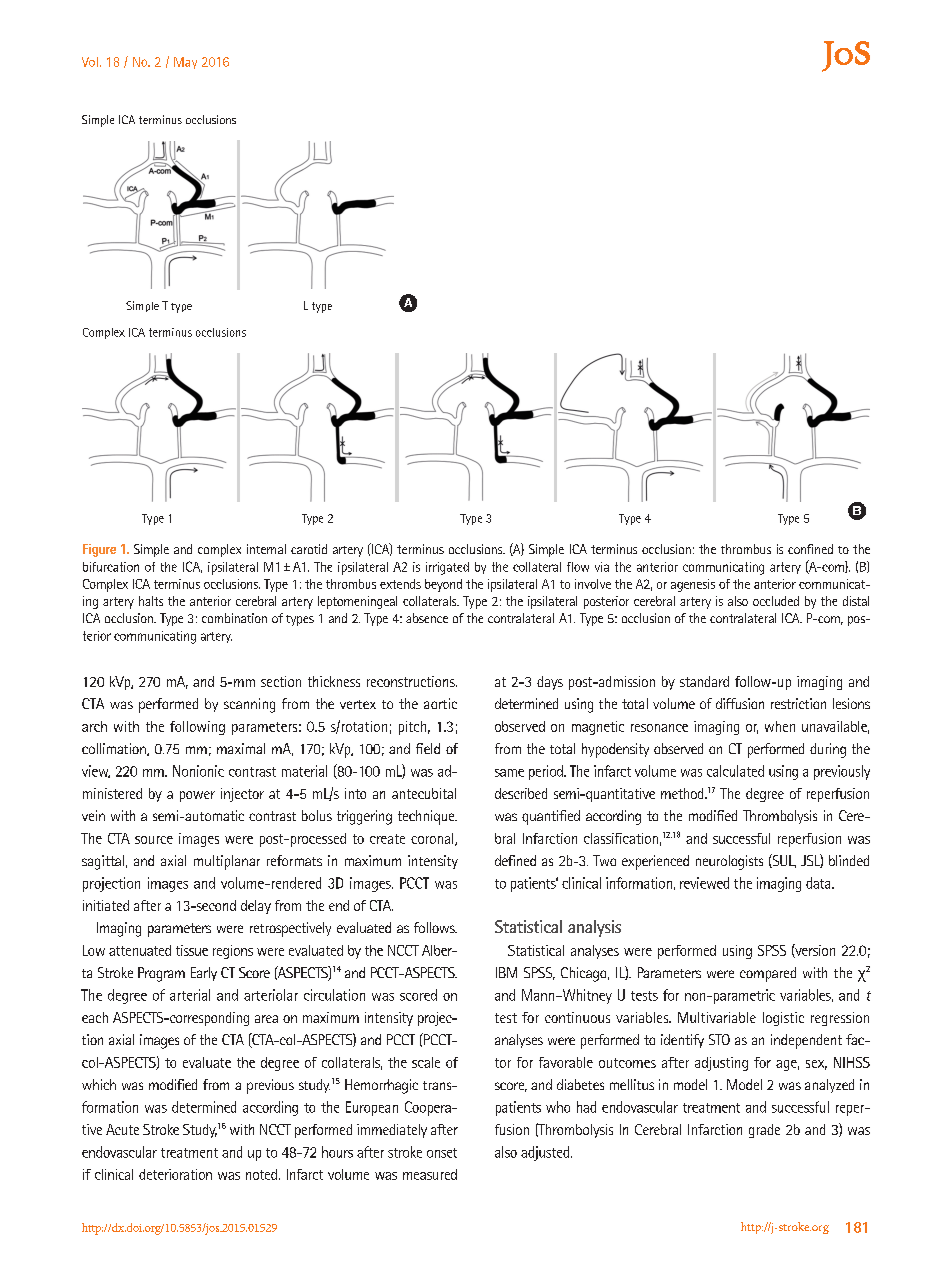 The height and width of the document is (1270, 952). What do you see at coordinates (776, 601) in the document?
I see `occluded` at bounding box center [776, 601].
